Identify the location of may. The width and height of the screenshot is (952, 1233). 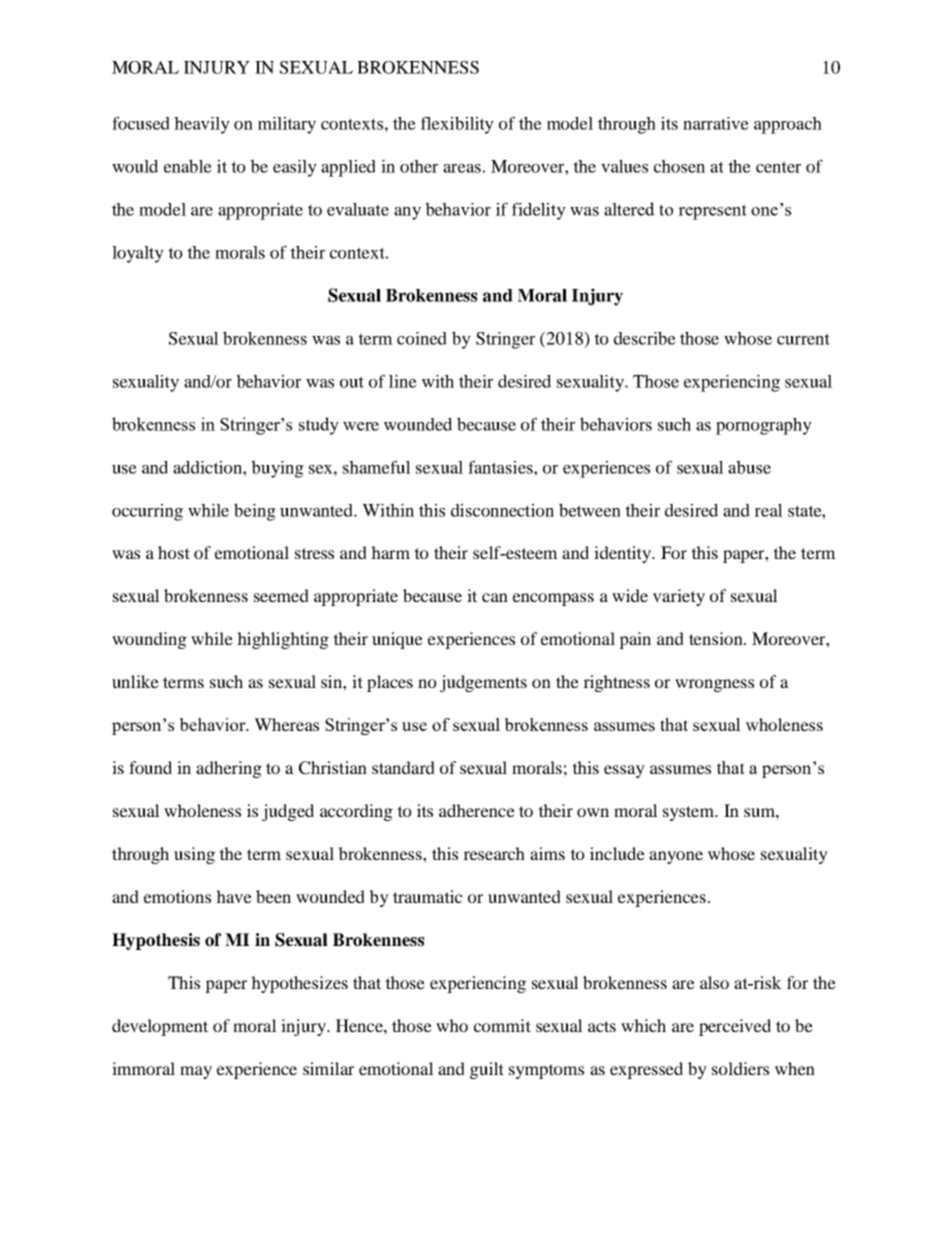
(196, 1072).
